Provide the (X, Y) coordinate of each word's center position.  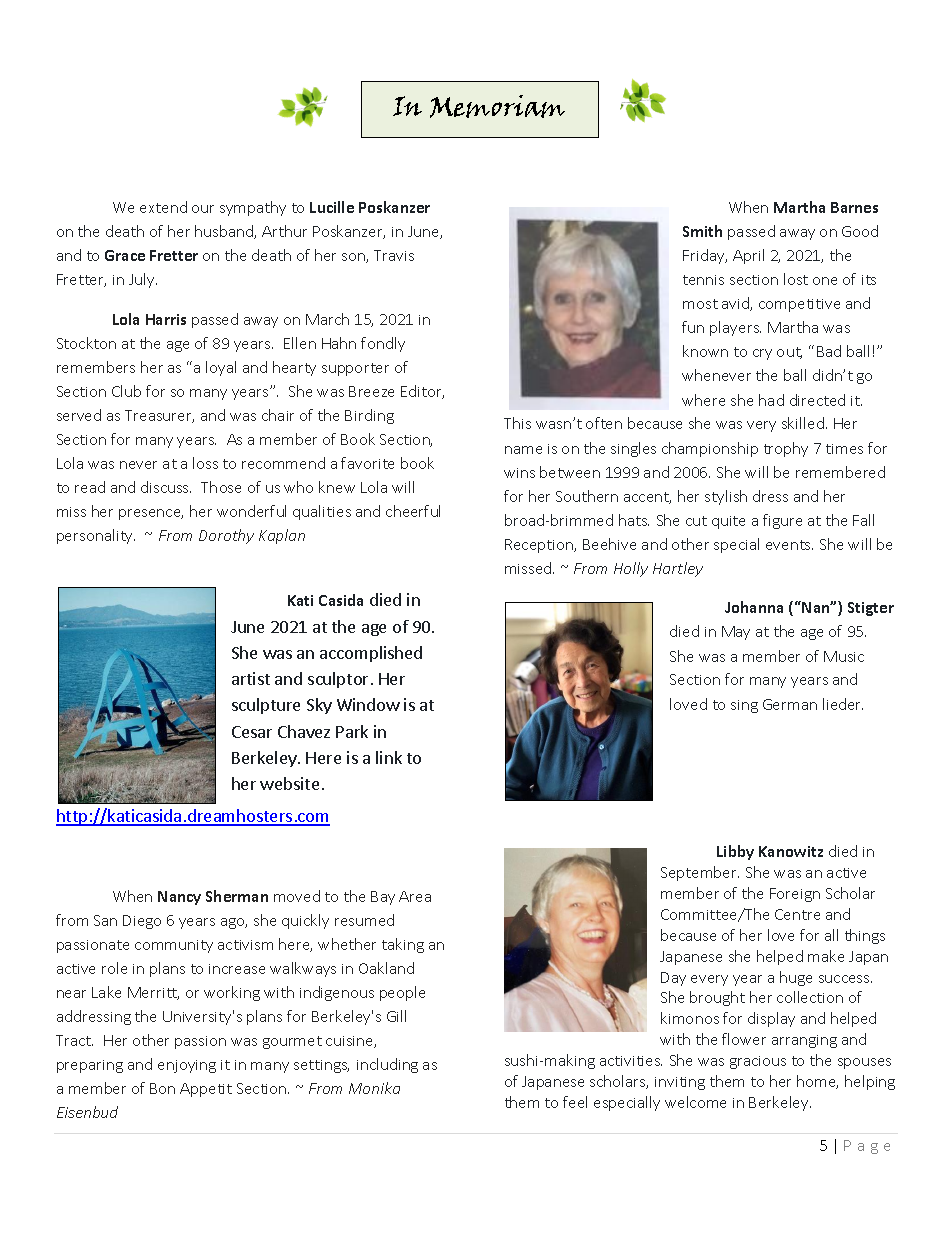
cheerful (413, 511)
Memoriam (497, 106)
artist (251, 678)
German (790, 704)
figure (782, 521)
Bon (162, 1088)
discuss (166, 487)
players (735, 328)
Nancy (179, 898)
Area (415, 896)
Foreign (795, 895)
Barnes (854, 207)
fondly (383, 344)
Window (368, 704)
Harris (166, 319)
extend (163, 207)
